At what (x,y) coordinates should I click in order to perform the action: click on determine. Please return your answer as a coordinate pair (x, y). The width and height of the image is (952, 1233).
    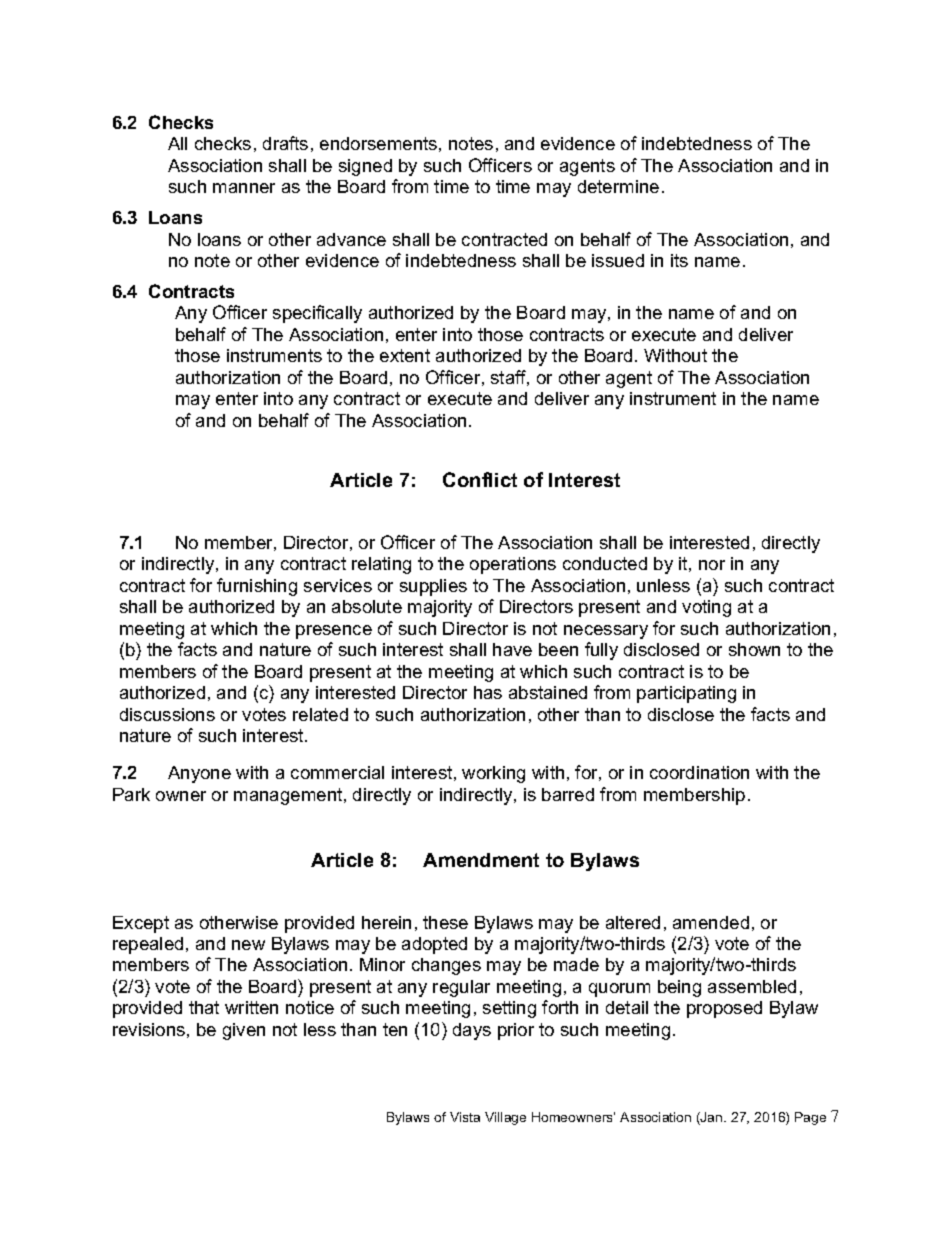
    Looking at the image, I should click on (618, 186).
